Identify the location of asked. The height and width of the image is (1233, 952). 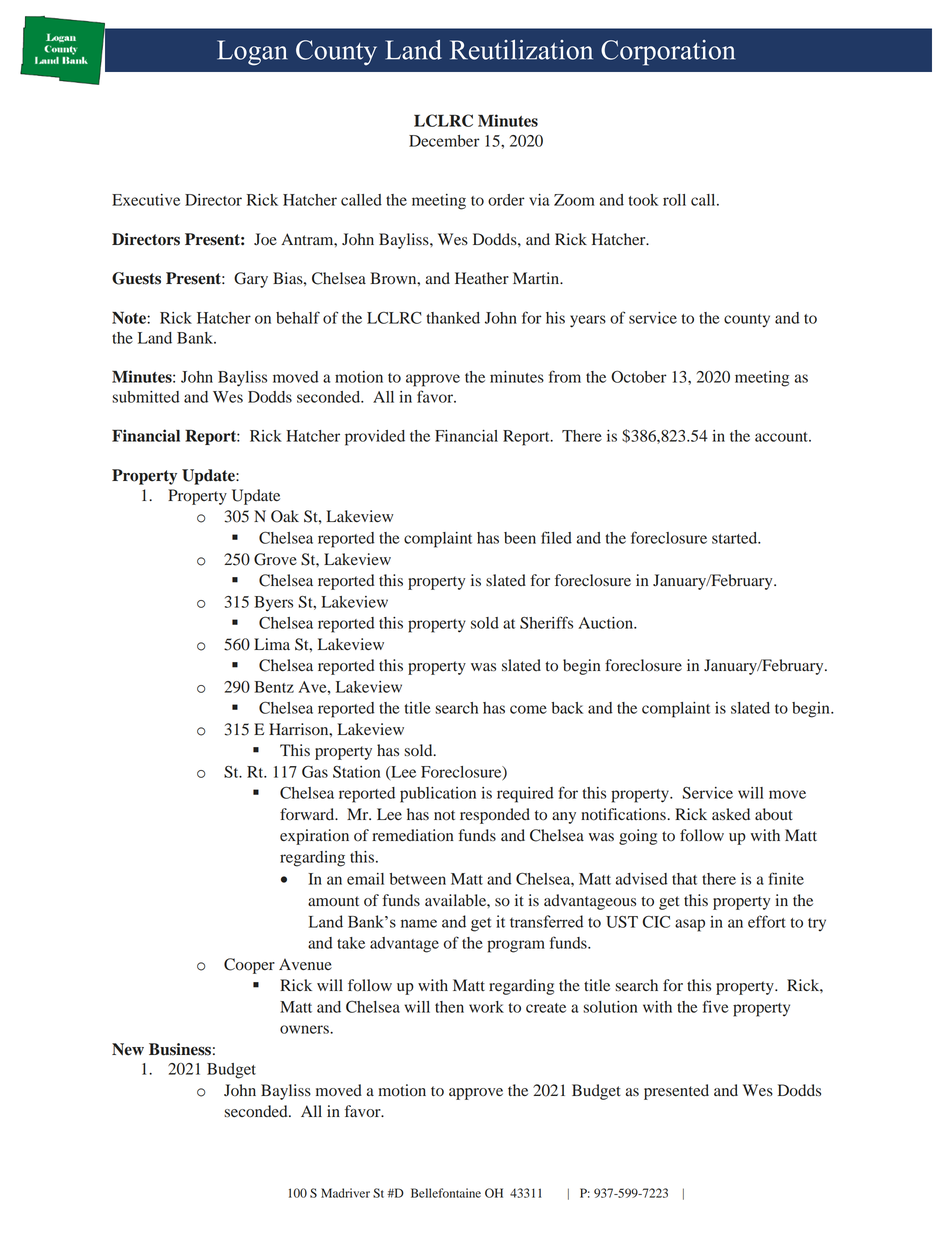
(731, 814).
